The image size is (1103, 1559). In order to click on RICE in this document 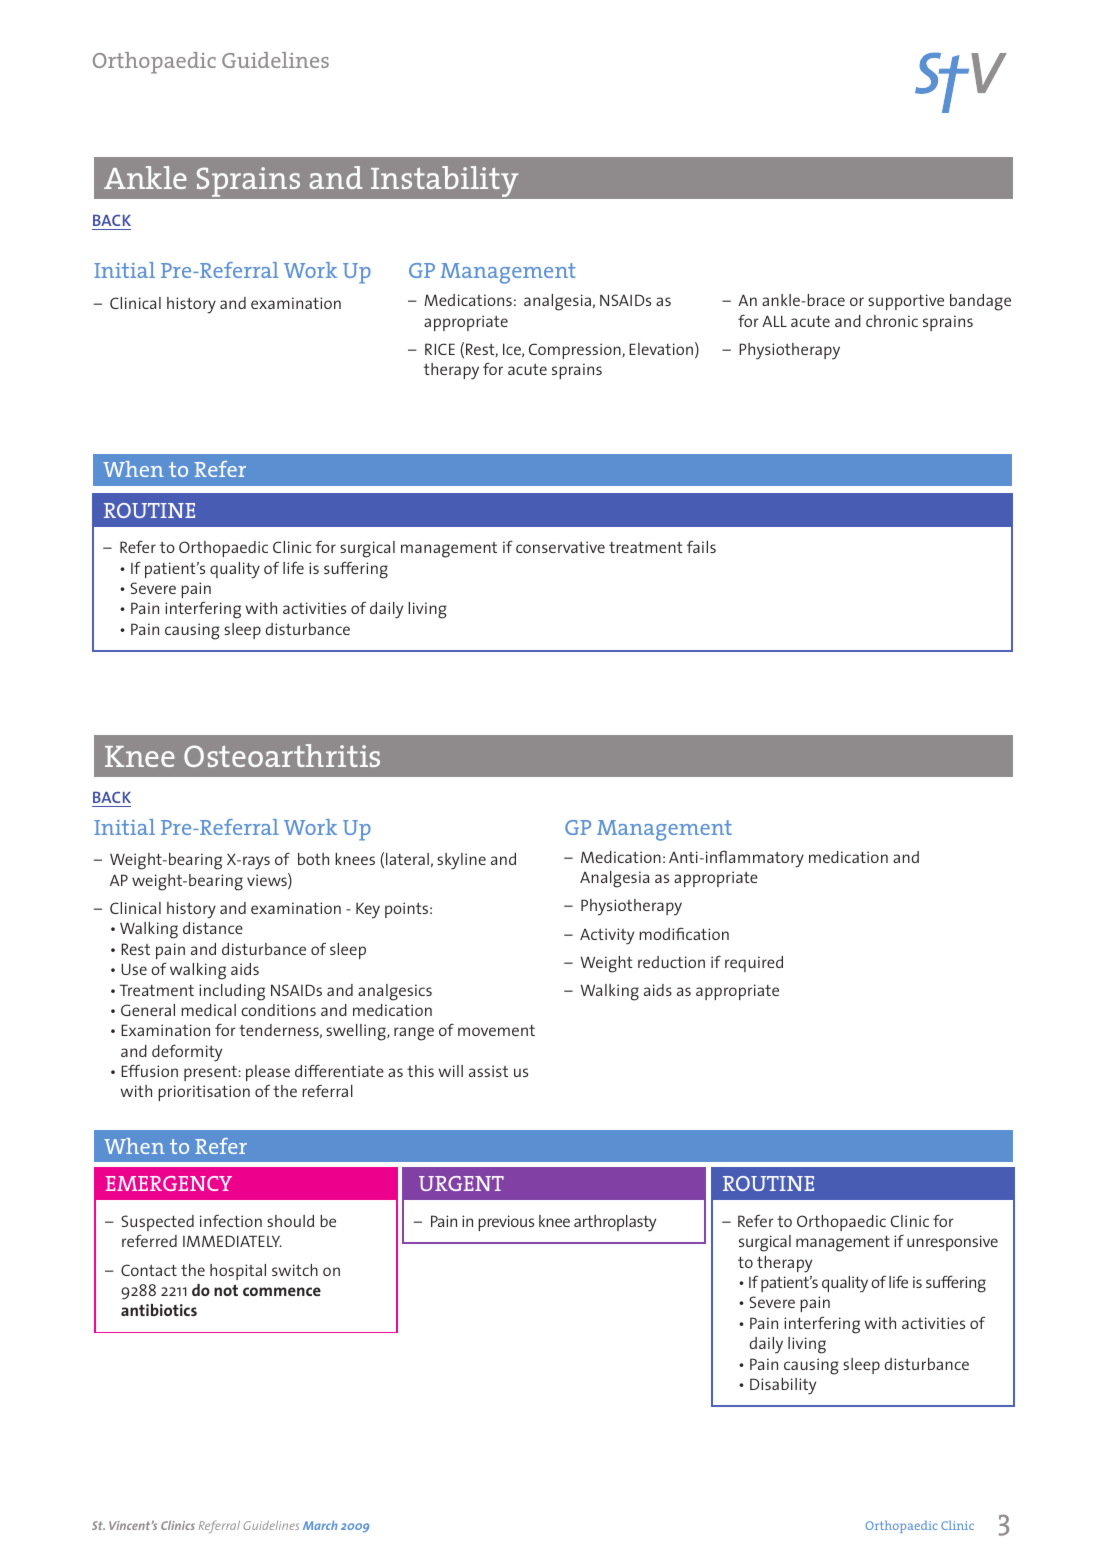, I will do `click(440, 349)`.
